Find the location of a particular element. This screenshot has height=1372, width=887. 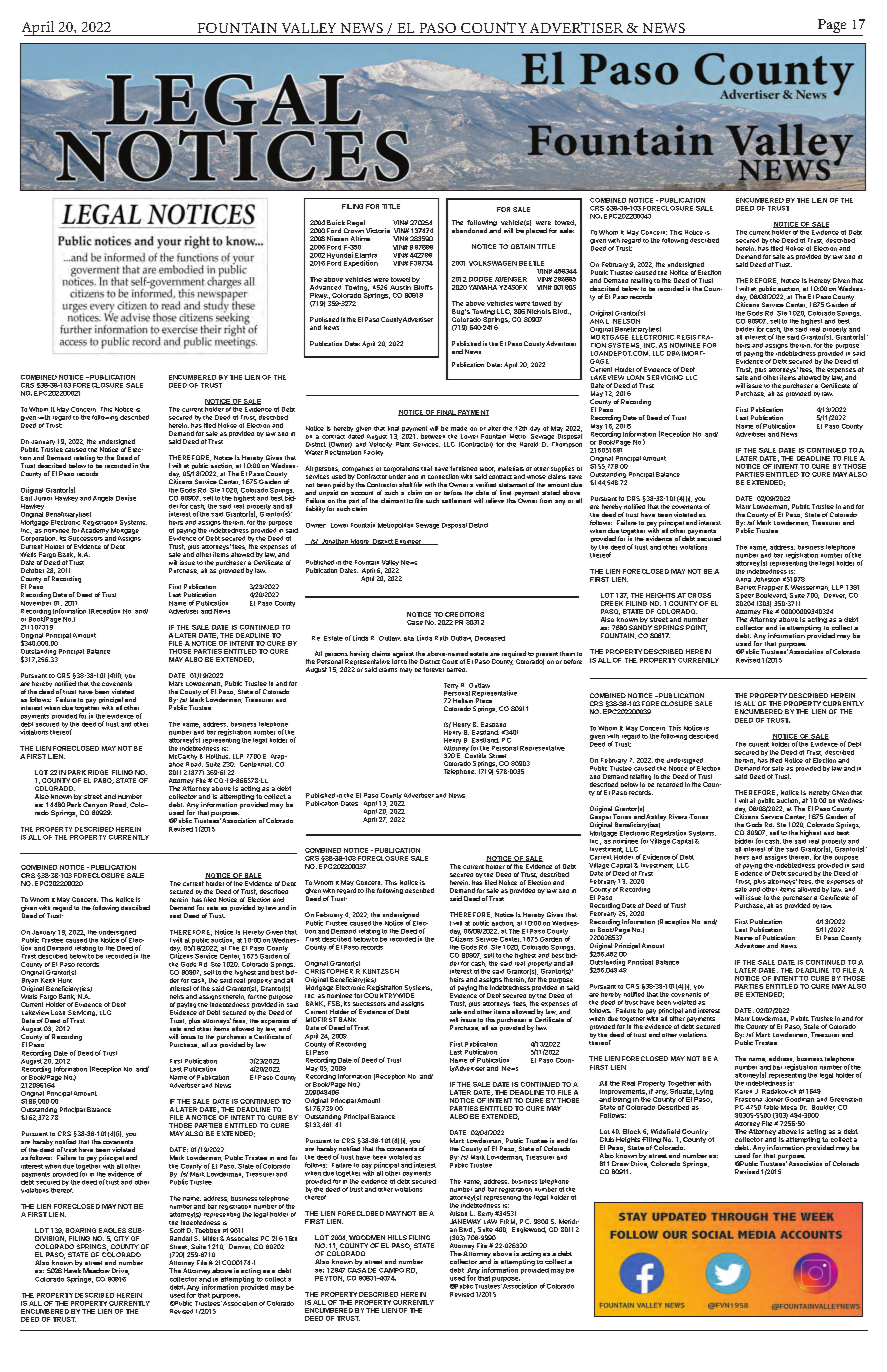

Denise is located at coordinates (126, 498).
